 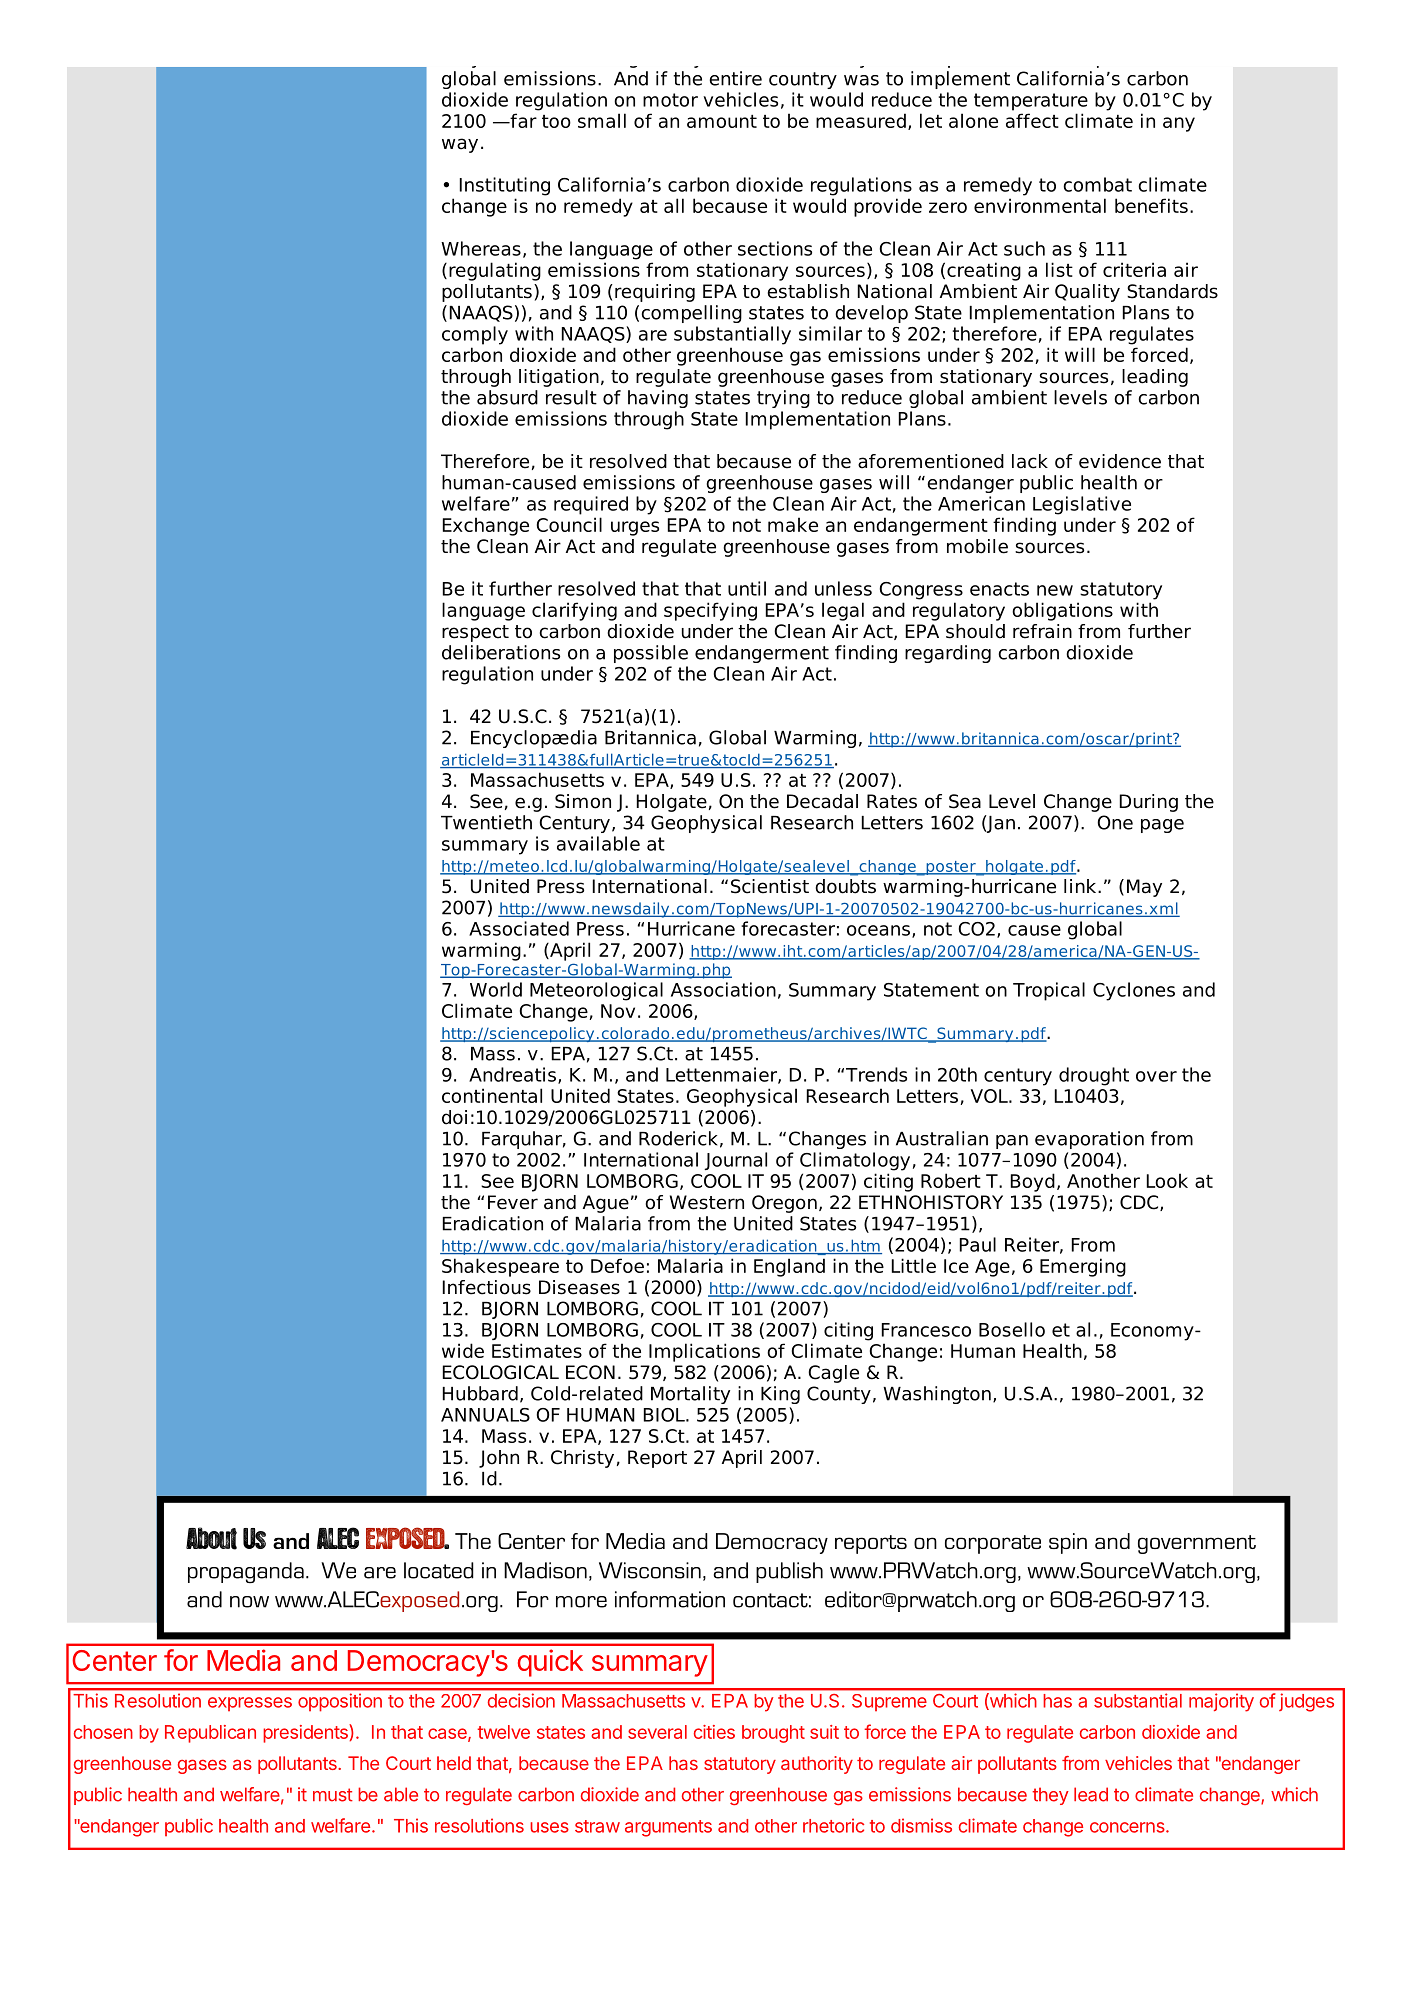 I want to click on evidence, so click(x=1120, y=461).
